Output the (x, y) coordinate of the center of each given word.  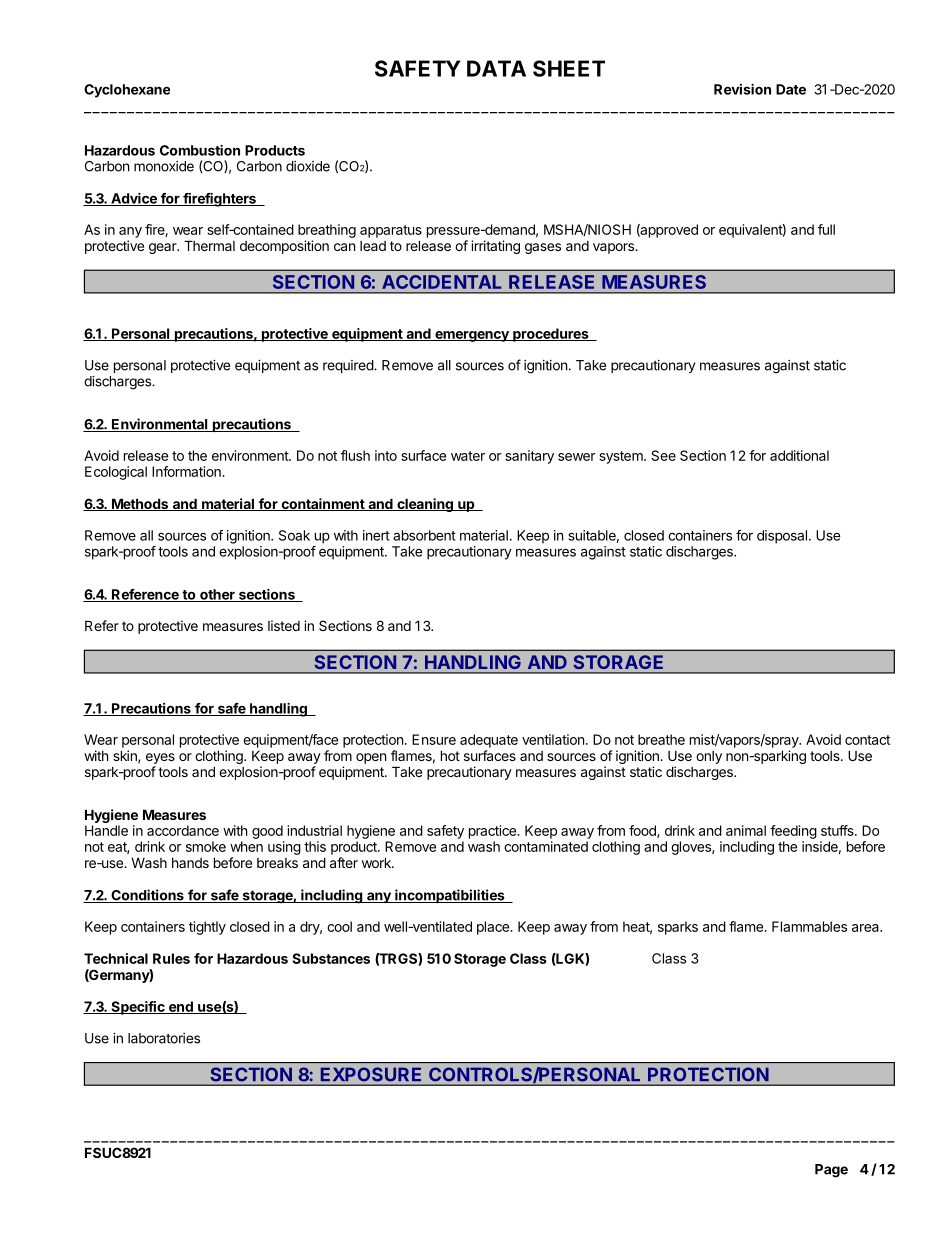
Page (831, 1171)
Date (791, 89)
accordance (183, 830)
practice (493, 832)
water (468, 456)
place (494, 928)
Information (187, 471)
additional (799, 455)
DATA (496, 68)
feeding (793, 832)
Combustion (200, 150)
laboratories (164, 1038)
